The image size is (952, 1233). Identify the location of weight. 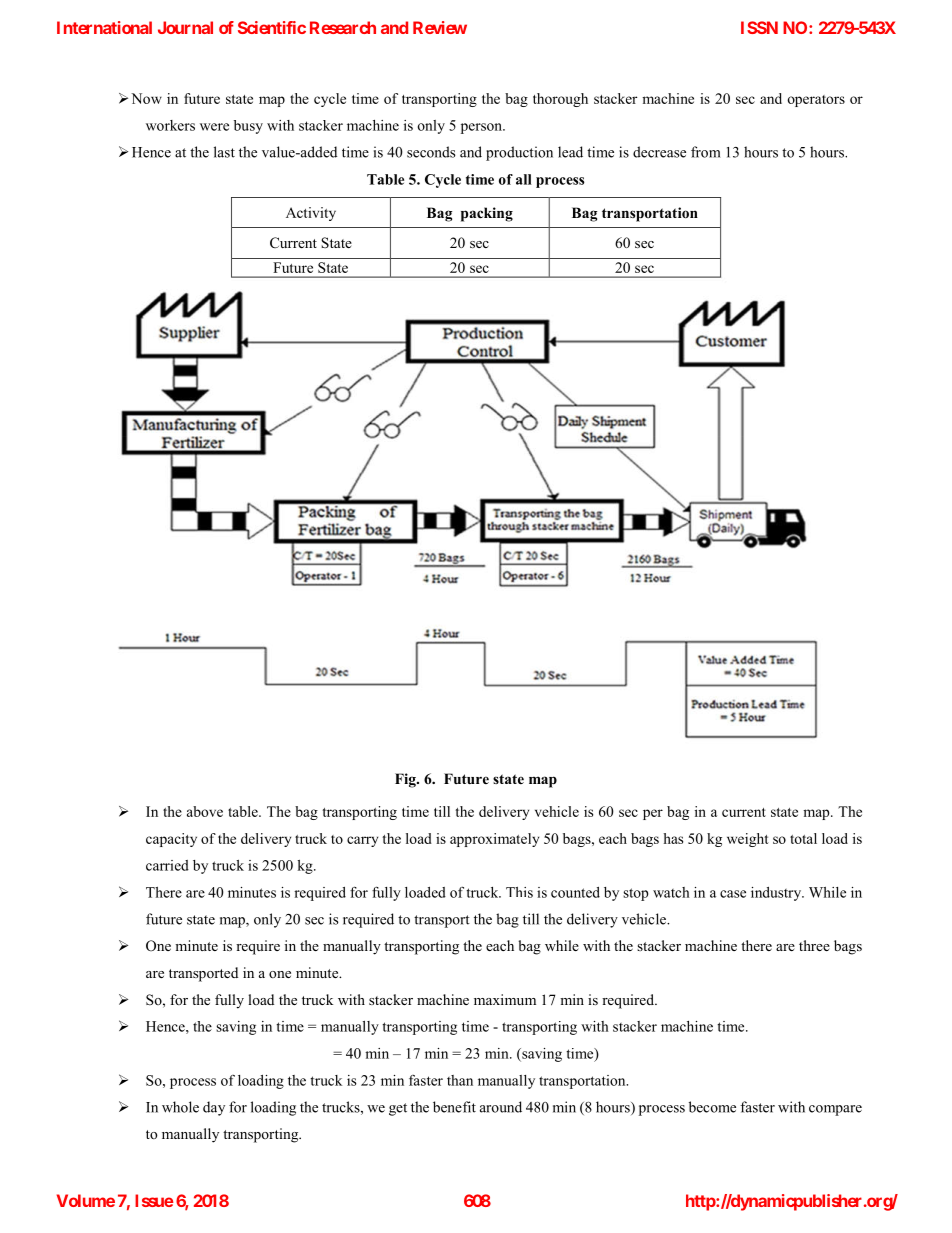
(748, 840).
